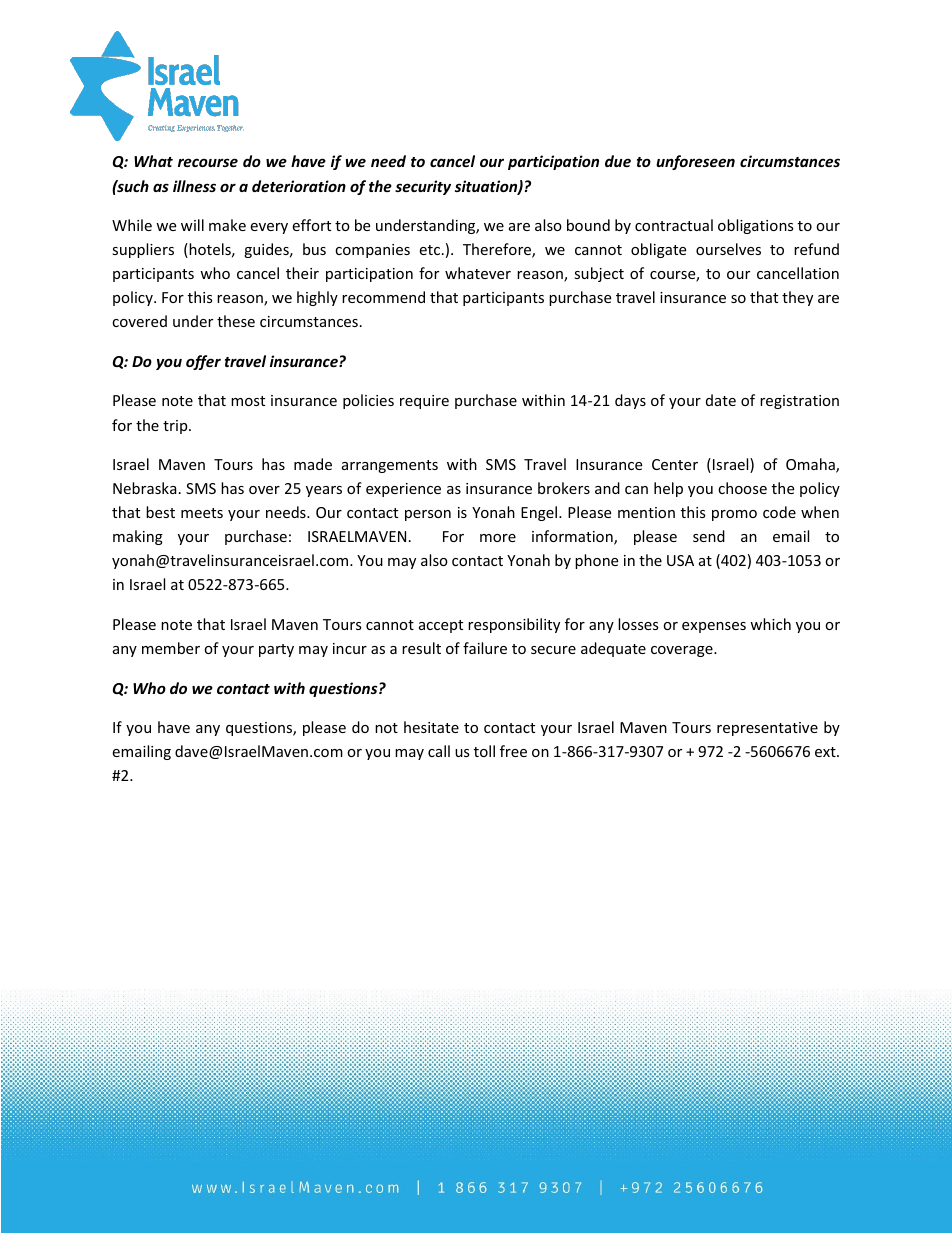  I want to click on party, so click(276, 650).
